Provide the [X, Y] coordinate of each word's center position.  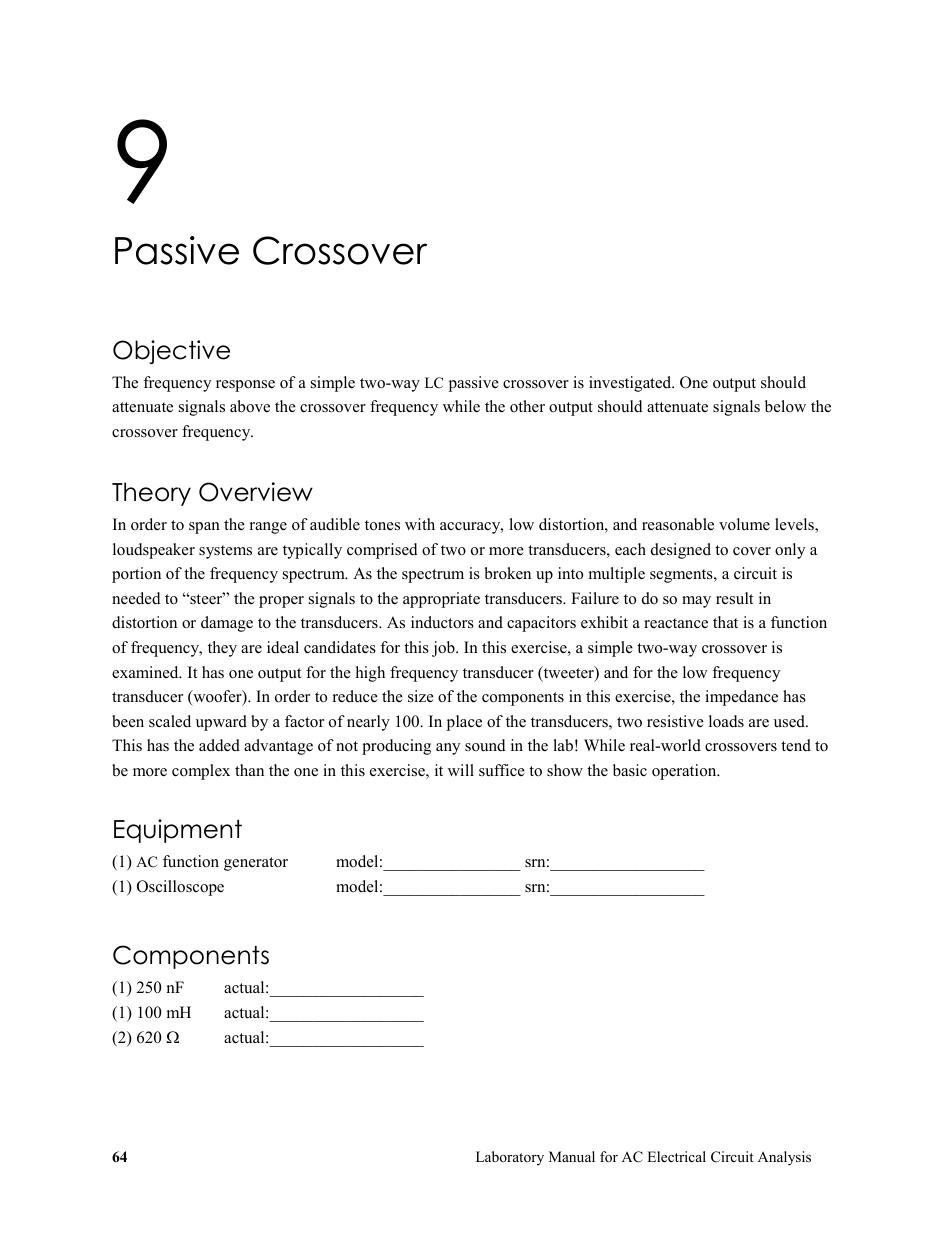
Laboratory [510, 1158]
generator [256, 864]
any [448, 749]
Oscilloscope [180, 888]
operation [685, 772]
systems [225, 552]
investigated [631, 384]
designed [681, 551]
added [219, 745]
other [527, 406]
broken [507, 573]
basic [630, 770]
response [245, 386]
